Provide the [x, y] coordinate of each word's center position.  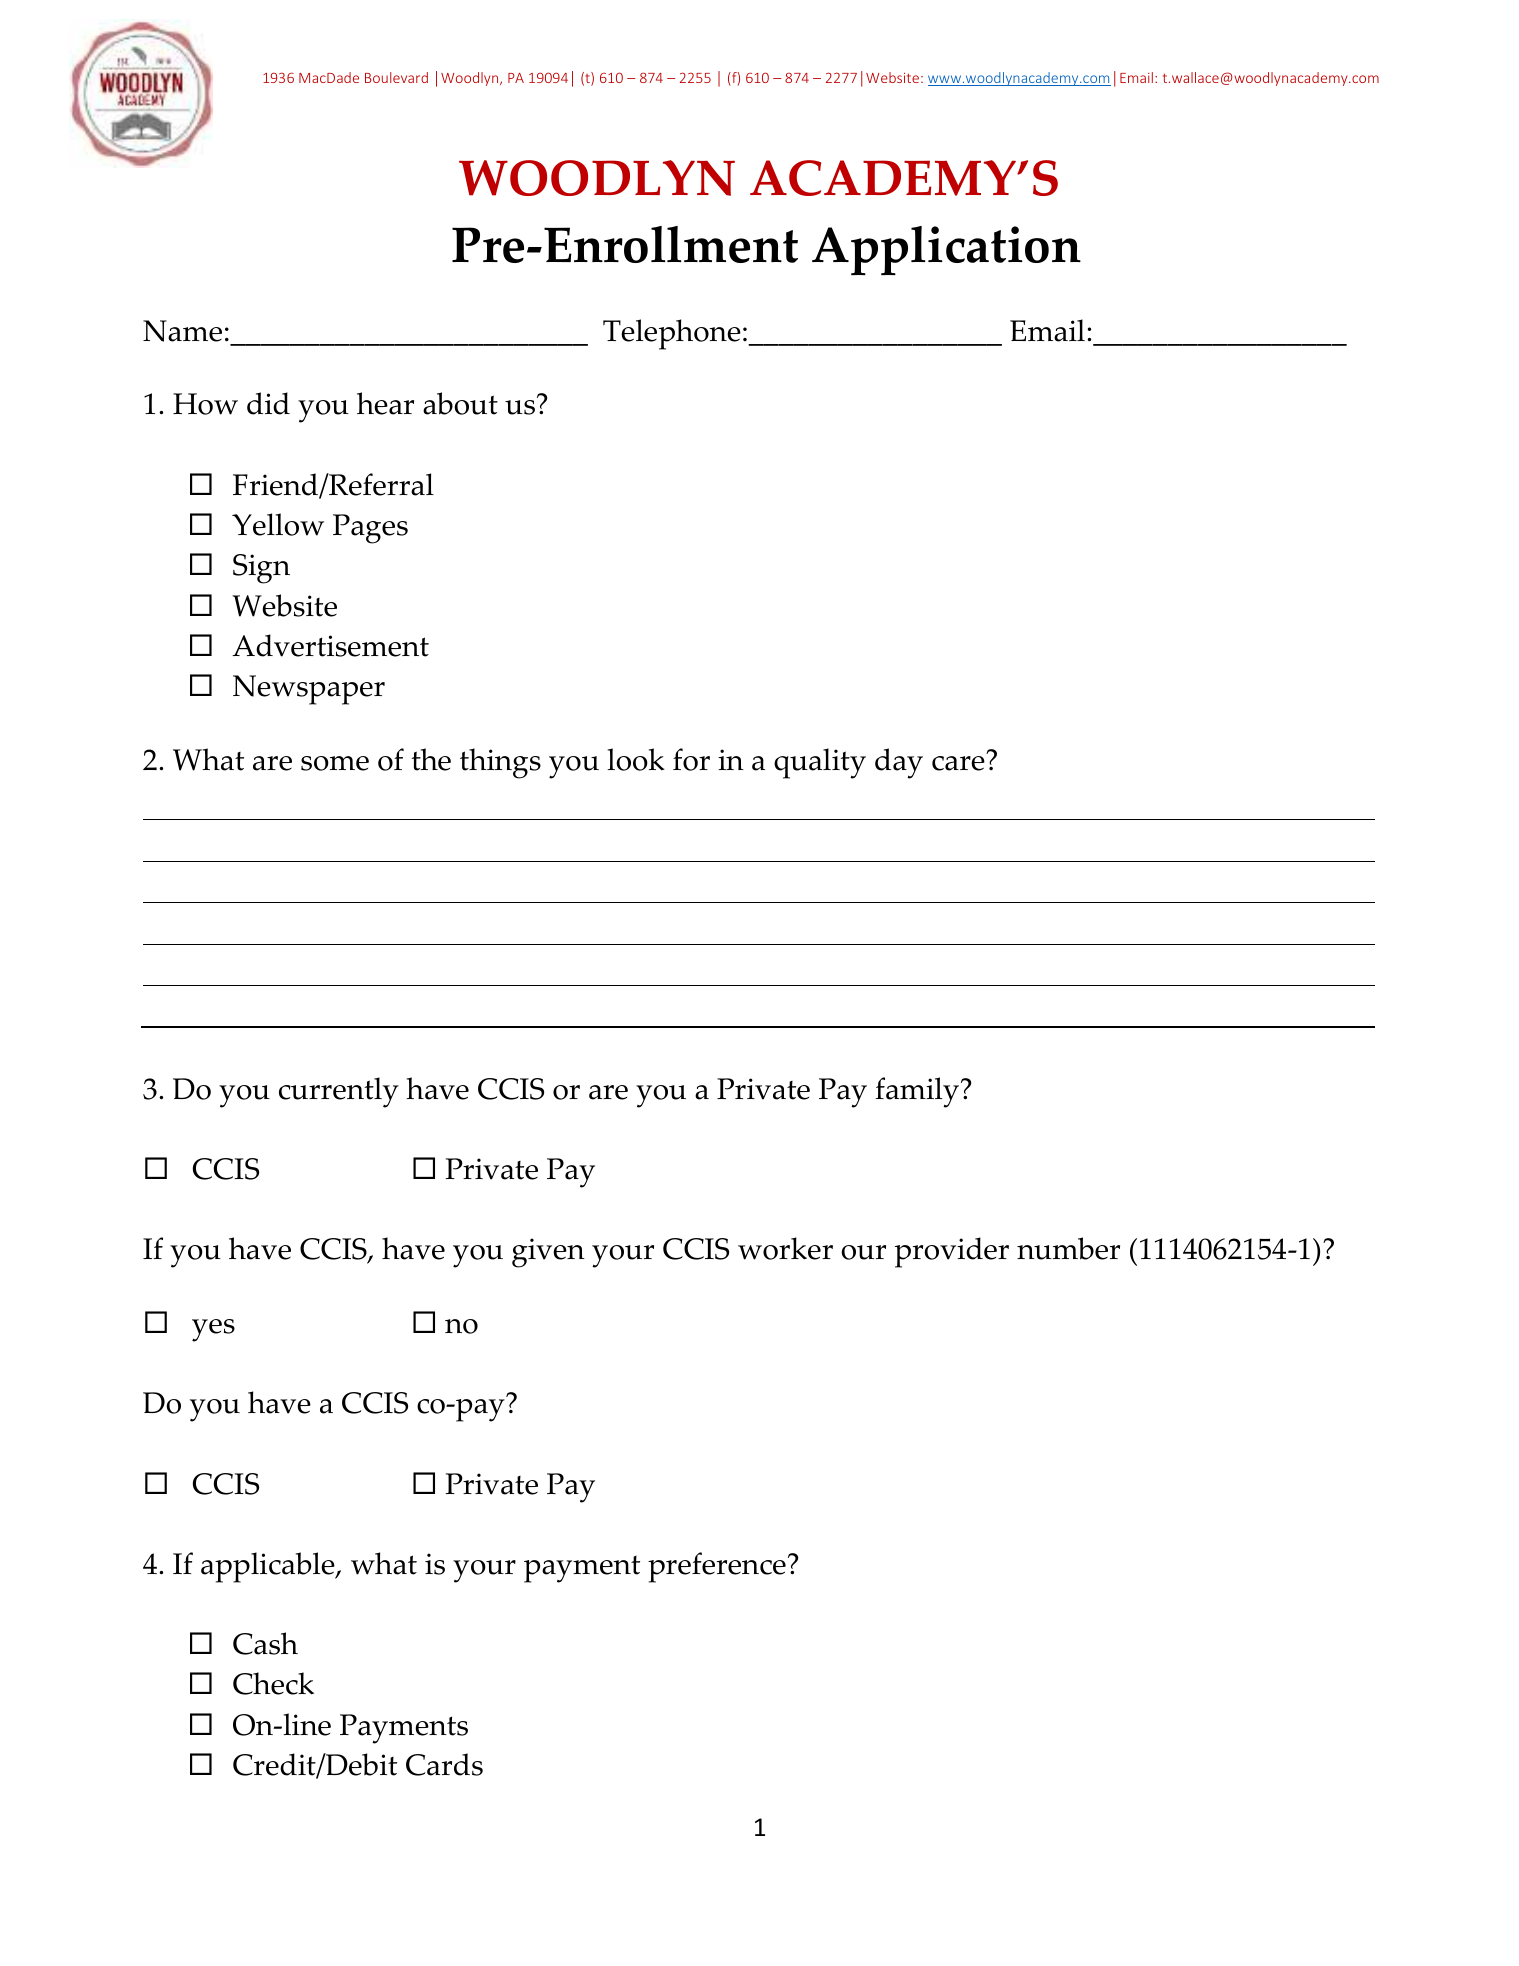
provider [952, 1252]
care [959, 762]
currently [339, 1092]
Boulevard [396, 77]
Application [946, 251]
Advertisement [330, 645]
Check [273, 1683]
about [460, 403]
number [1068, 1248]
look [636, 759]
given [548, 1253]
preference [717, 1567]
